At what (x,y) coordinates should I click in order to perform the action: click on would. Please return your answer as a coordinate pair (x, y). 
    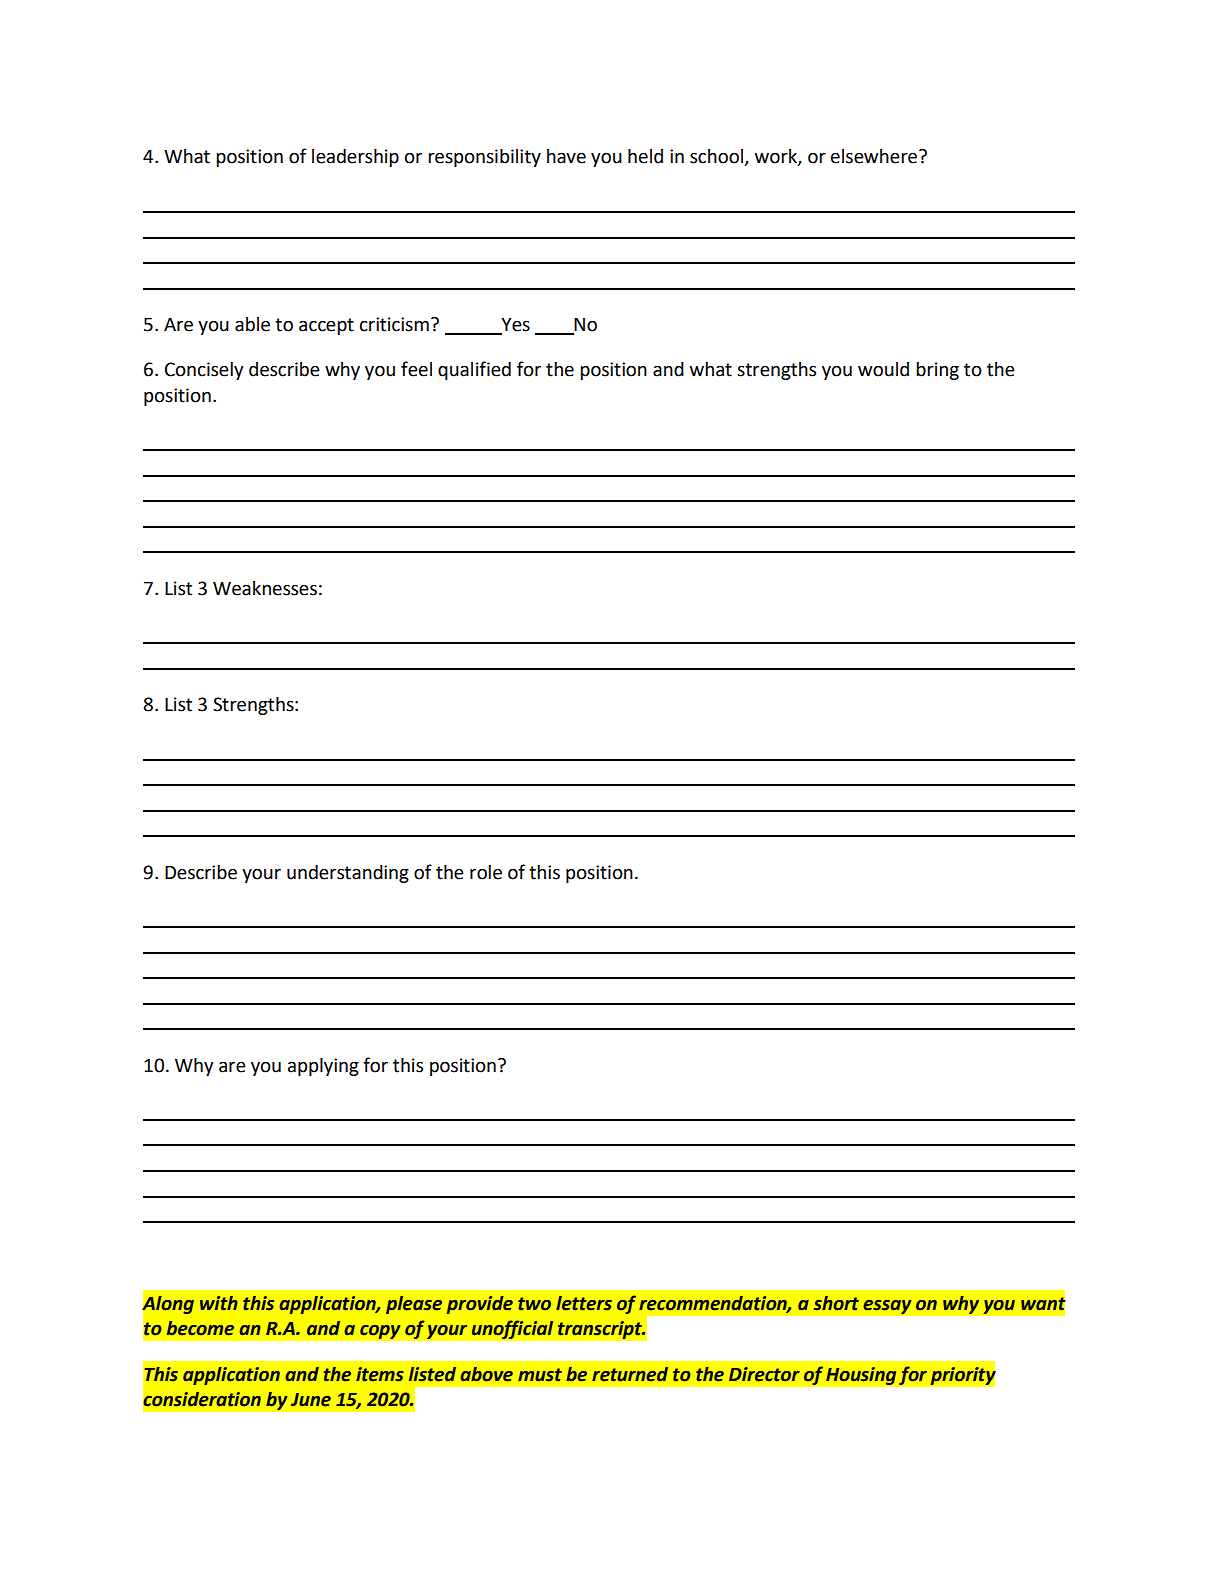
    Looking at the image, I should click on (883, 369).
